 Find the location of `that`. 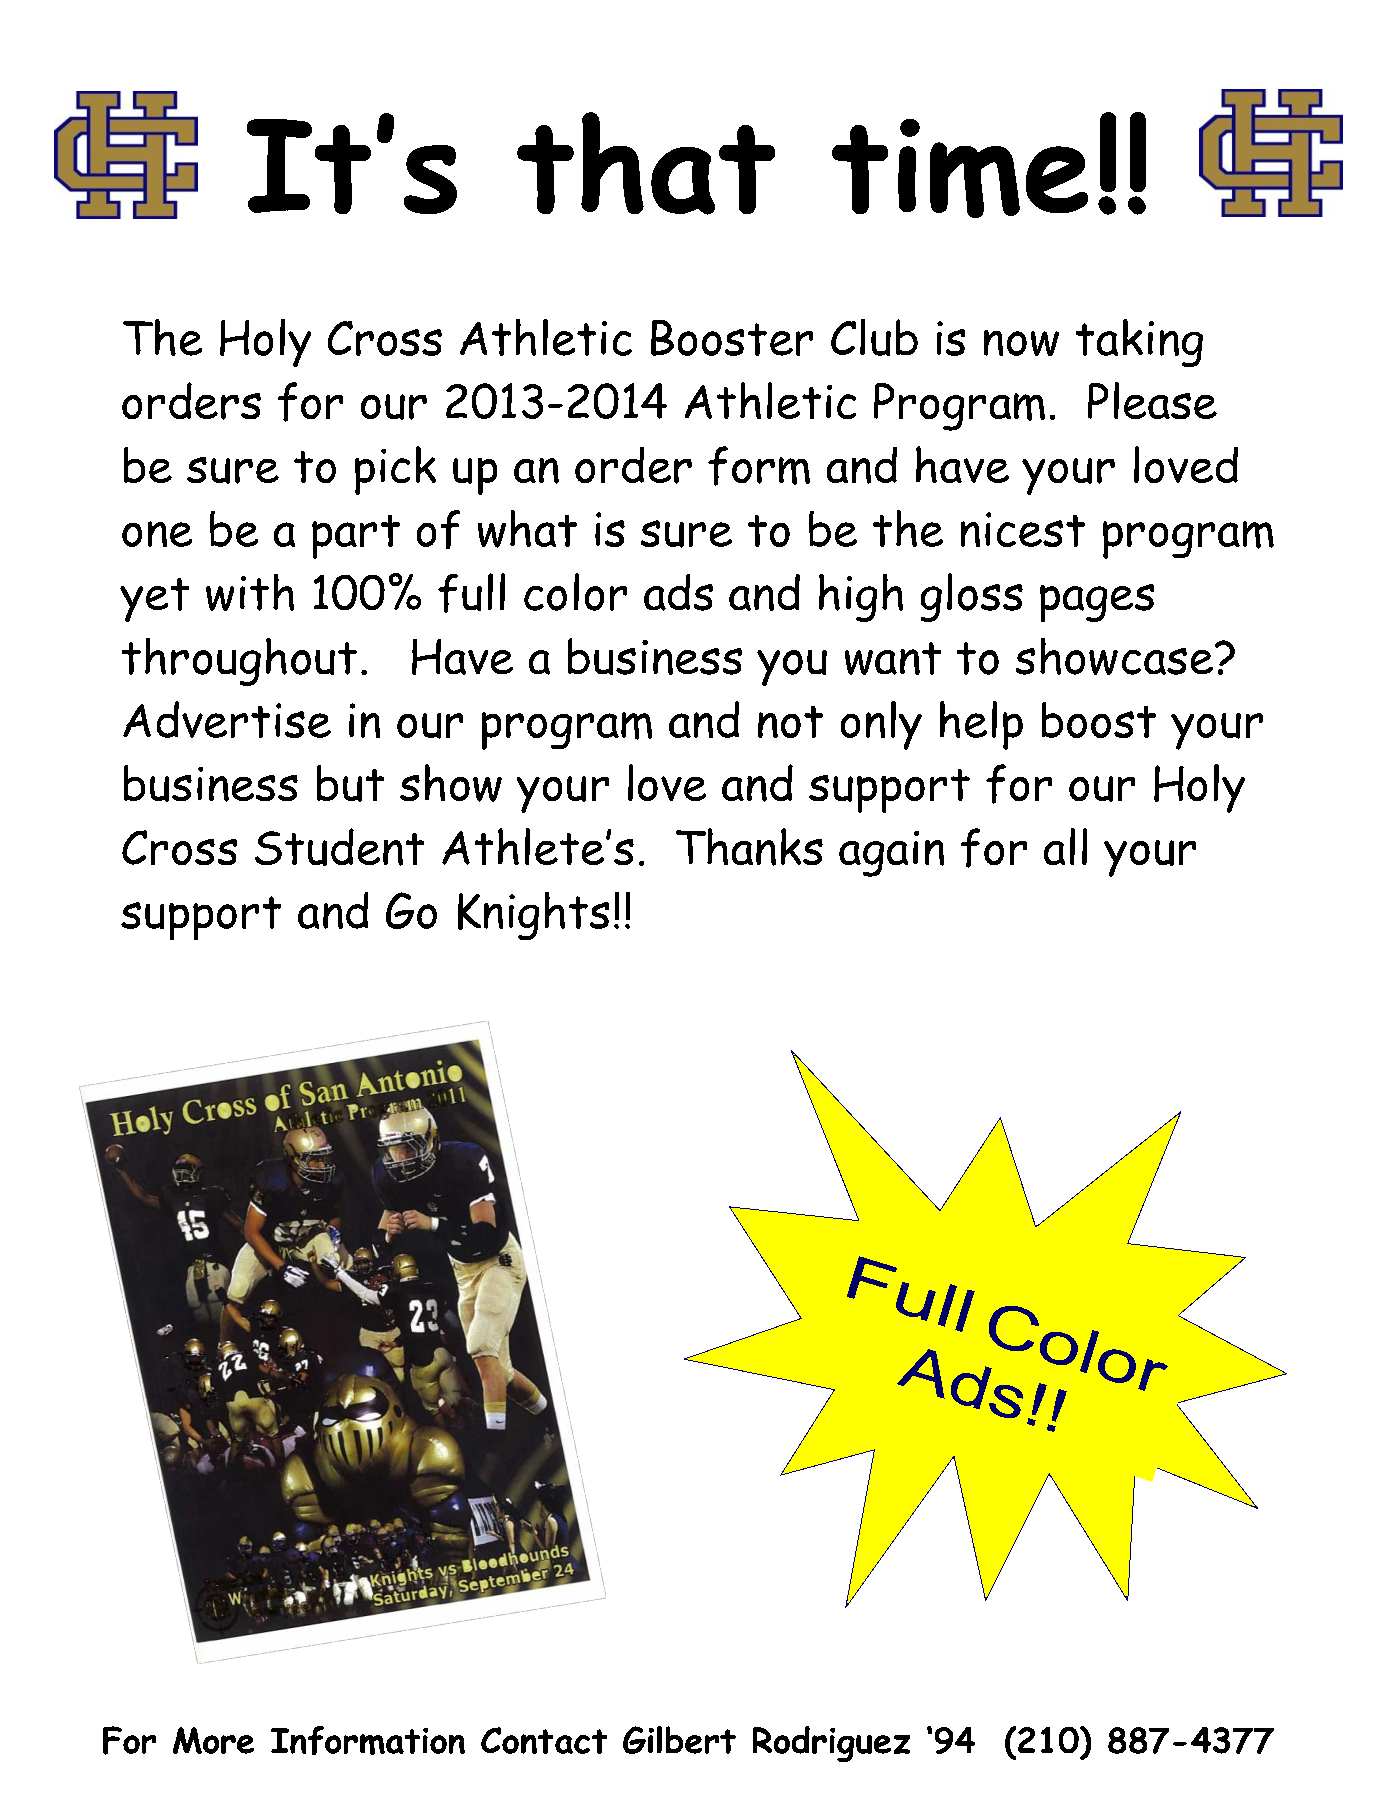

that is located at coordinates (646, 163).
